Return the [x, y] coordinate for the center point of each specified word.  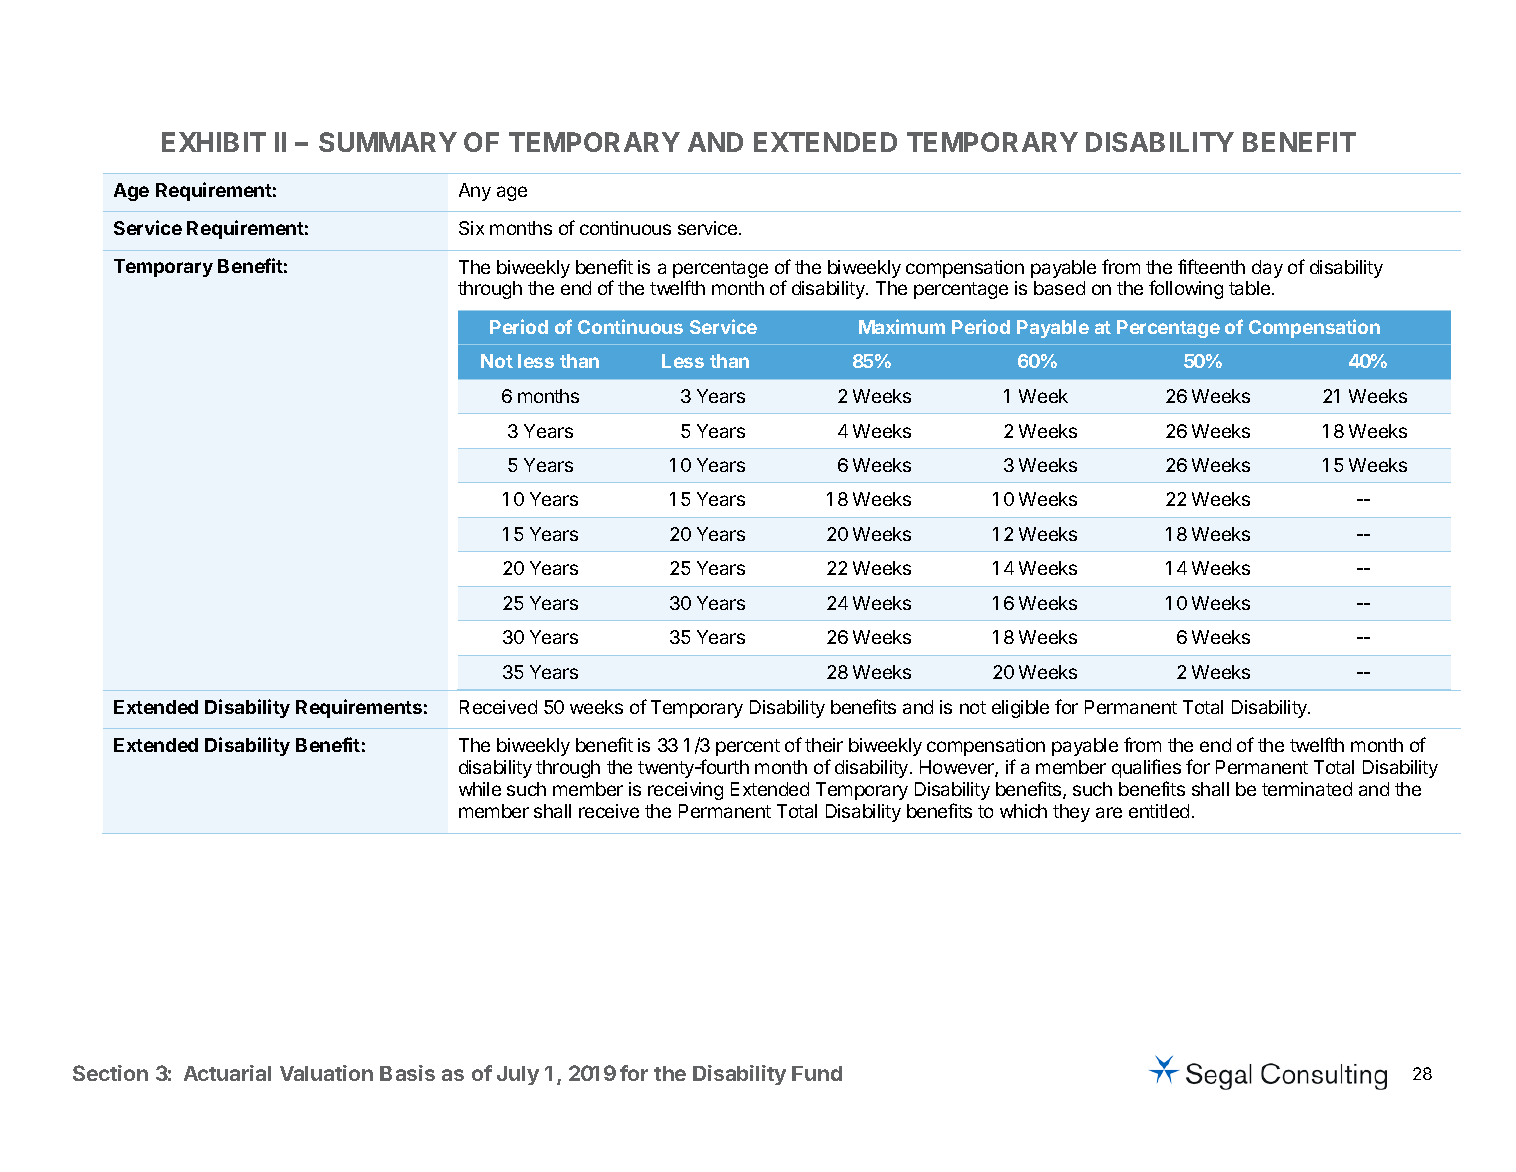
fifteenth [1211, 266]
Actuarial [227, 1073]
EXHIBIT [214, 142]
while [480, 789]
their [824, 745]
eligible [1020, 709]
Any [475, 192]
